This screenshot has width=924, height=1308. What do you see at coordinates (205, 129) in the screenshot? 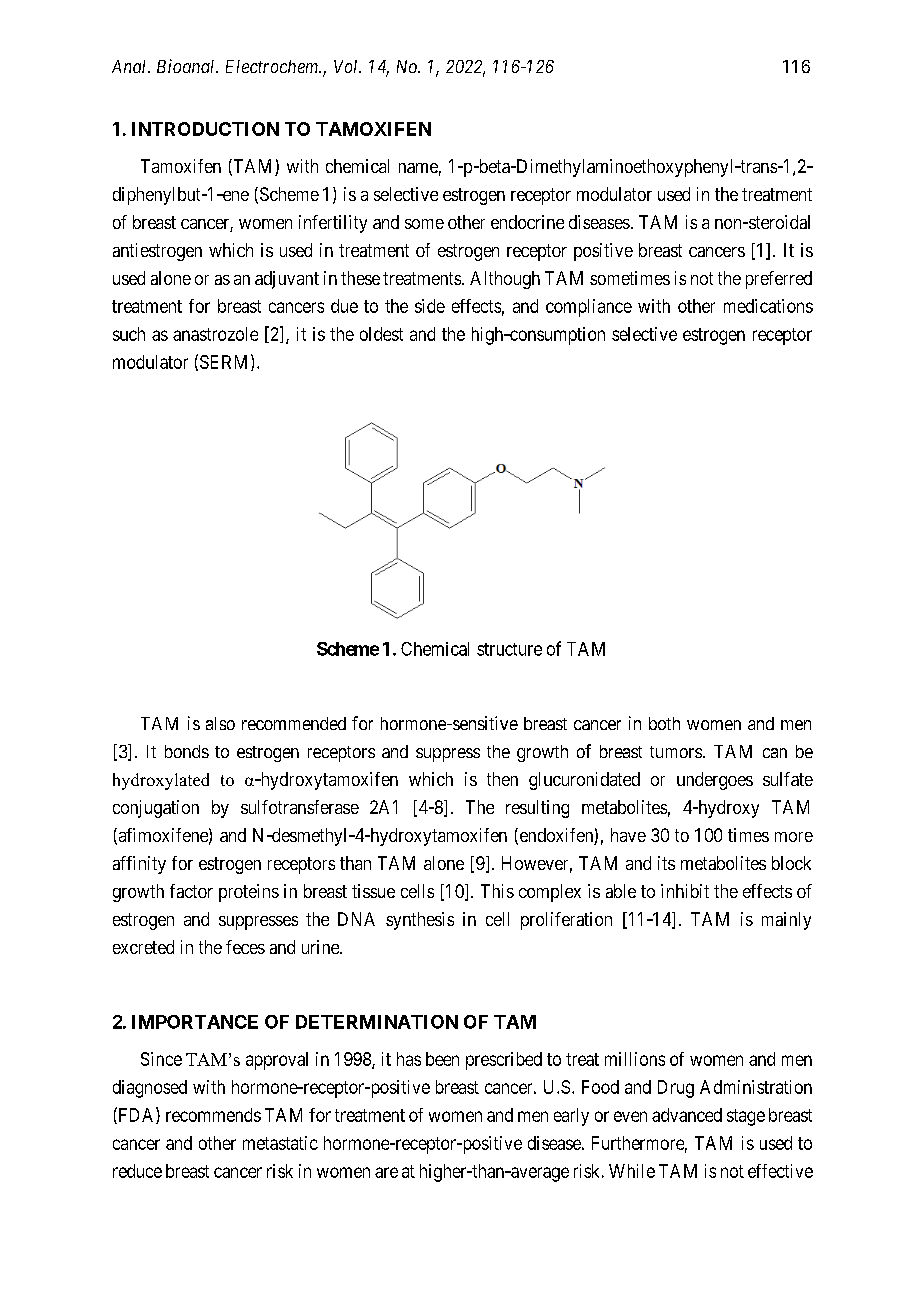
I see `INTRODUCTION` at bounding box center [205, 129].
